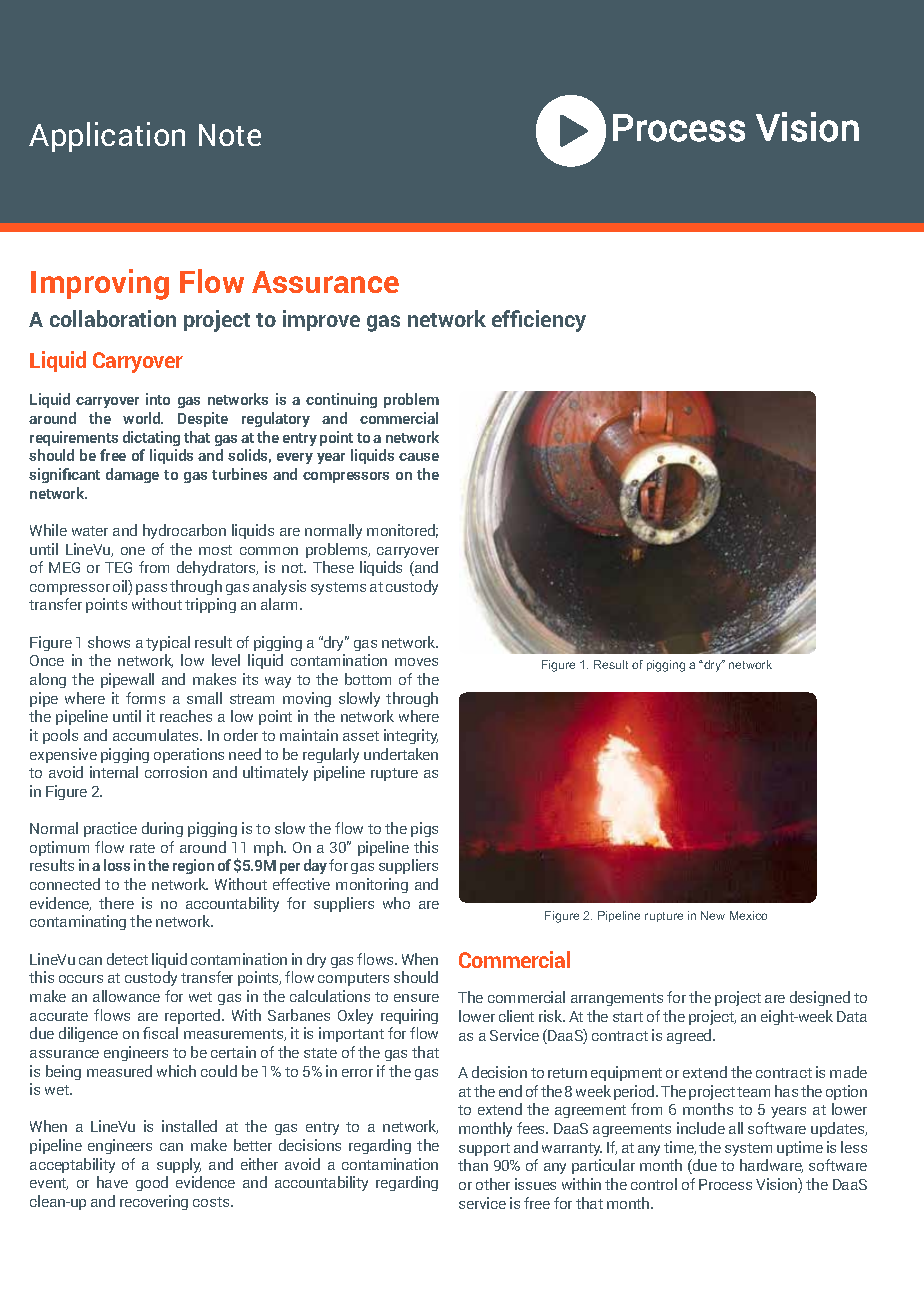  I want to click on than, so click(473, 1165).
